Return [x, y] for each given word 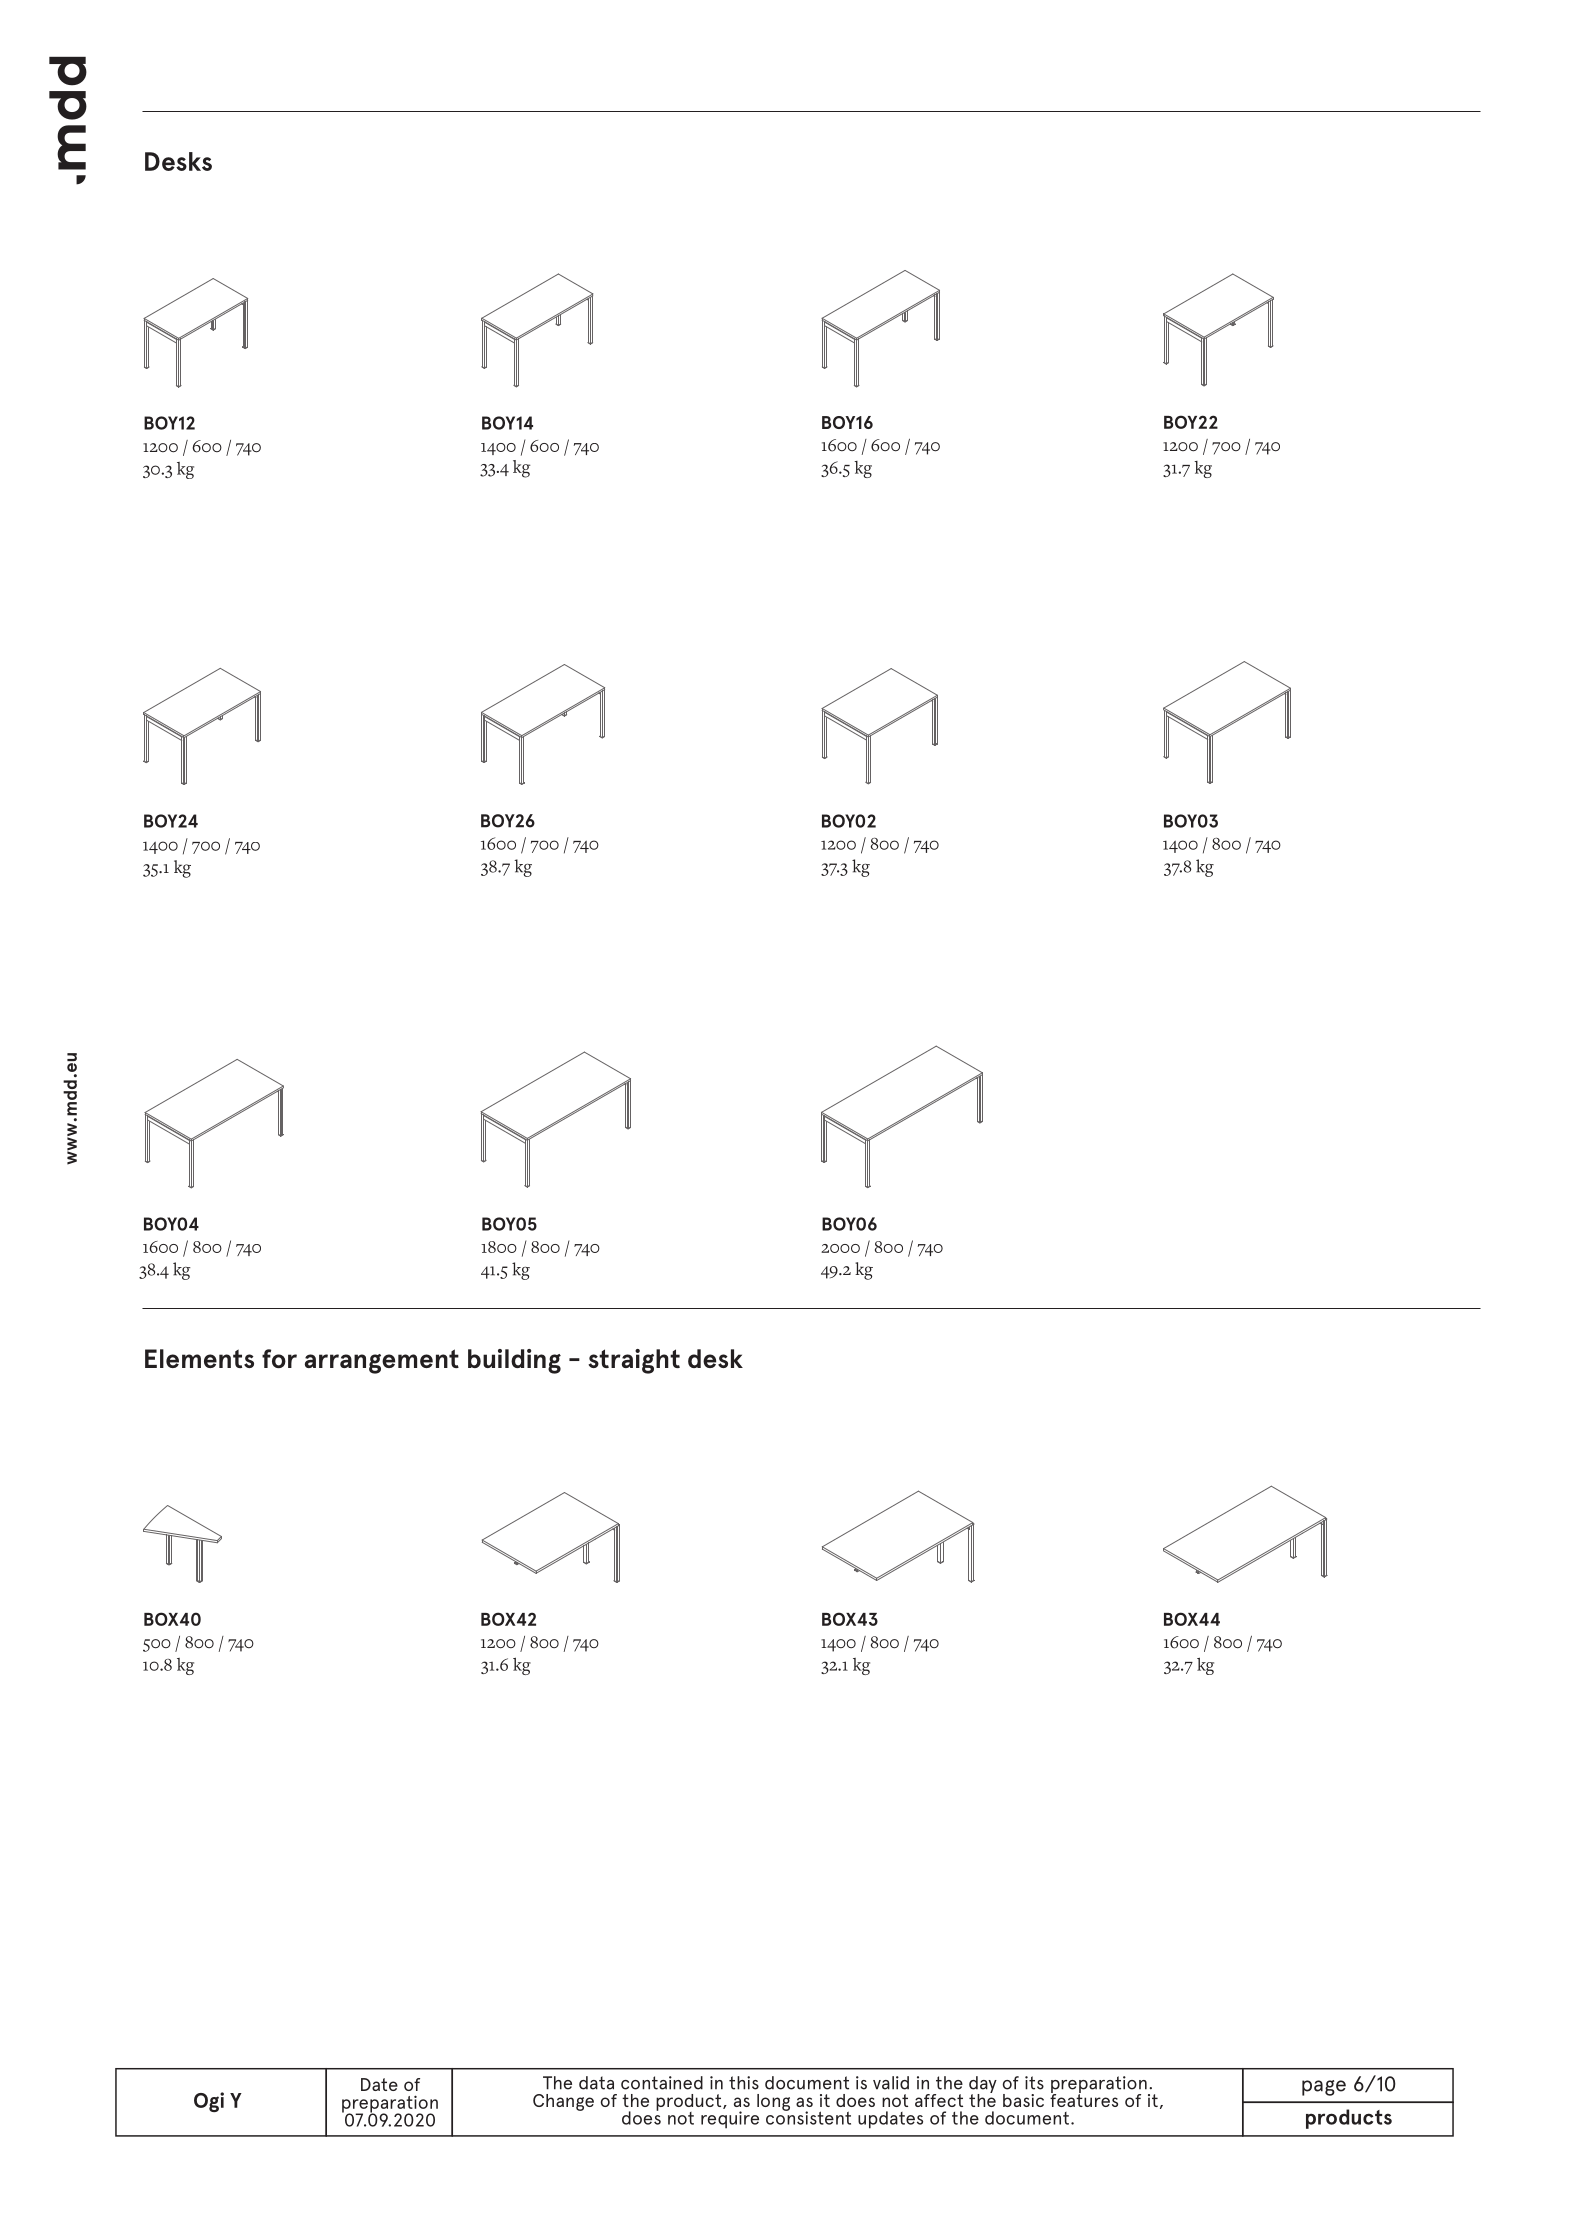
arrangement [382, 1361]
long [773, 2102]
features [1084, 2099]
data [596, 2083]
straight [634, 1361]
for [279, 1358]
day [983, 2085]
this [744, 2083]
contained [662, 2083]
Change [563, 2102]
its [1034, 2083]
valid [891, 2083]
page [1324, 2088]
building [514, 1361]
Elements [199, 1358]
